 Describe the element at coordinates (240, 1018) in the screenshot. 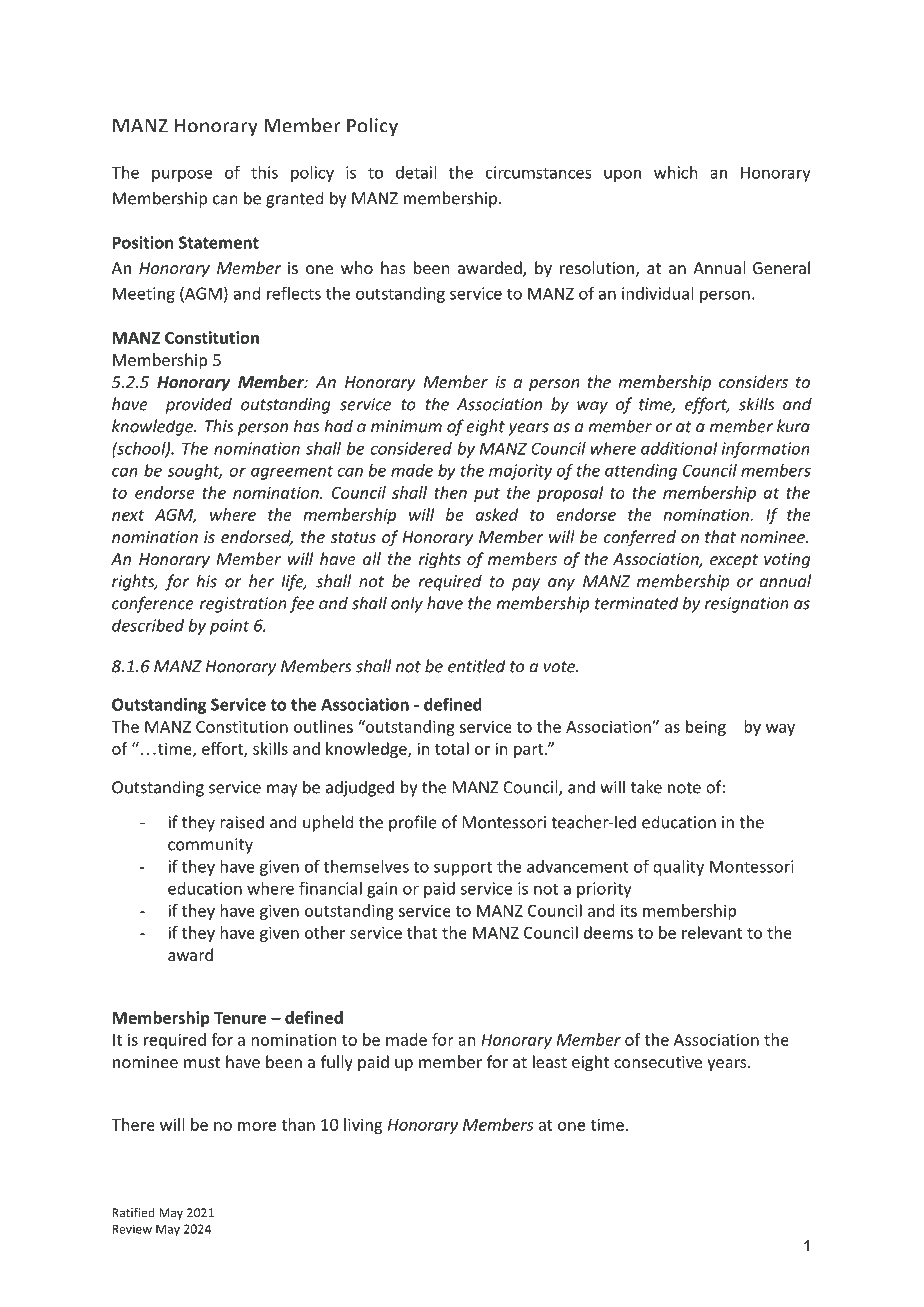

I see `Tenure` at that location.
